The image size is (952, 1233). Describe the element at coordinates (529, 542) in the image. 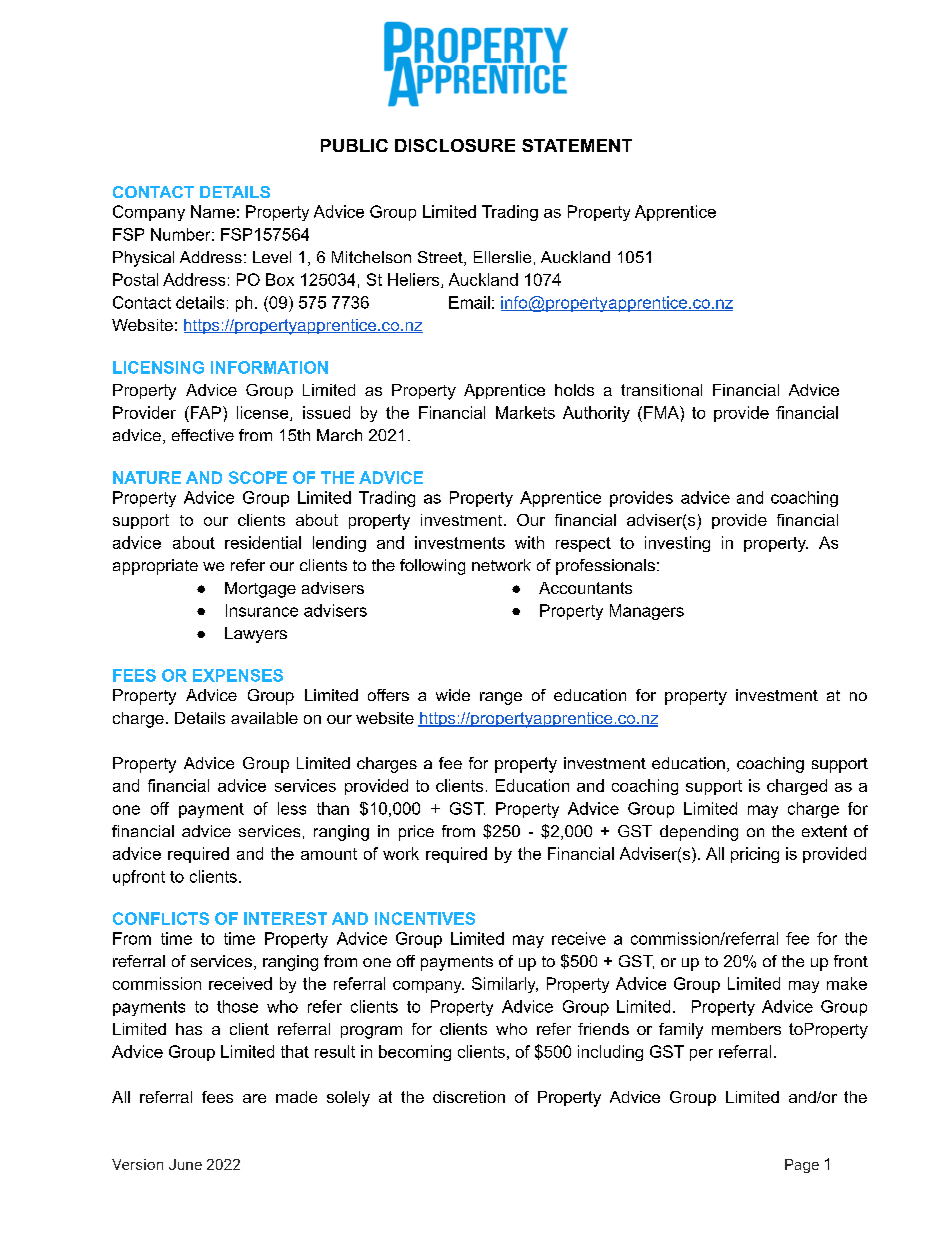

I see `with` at that location.
